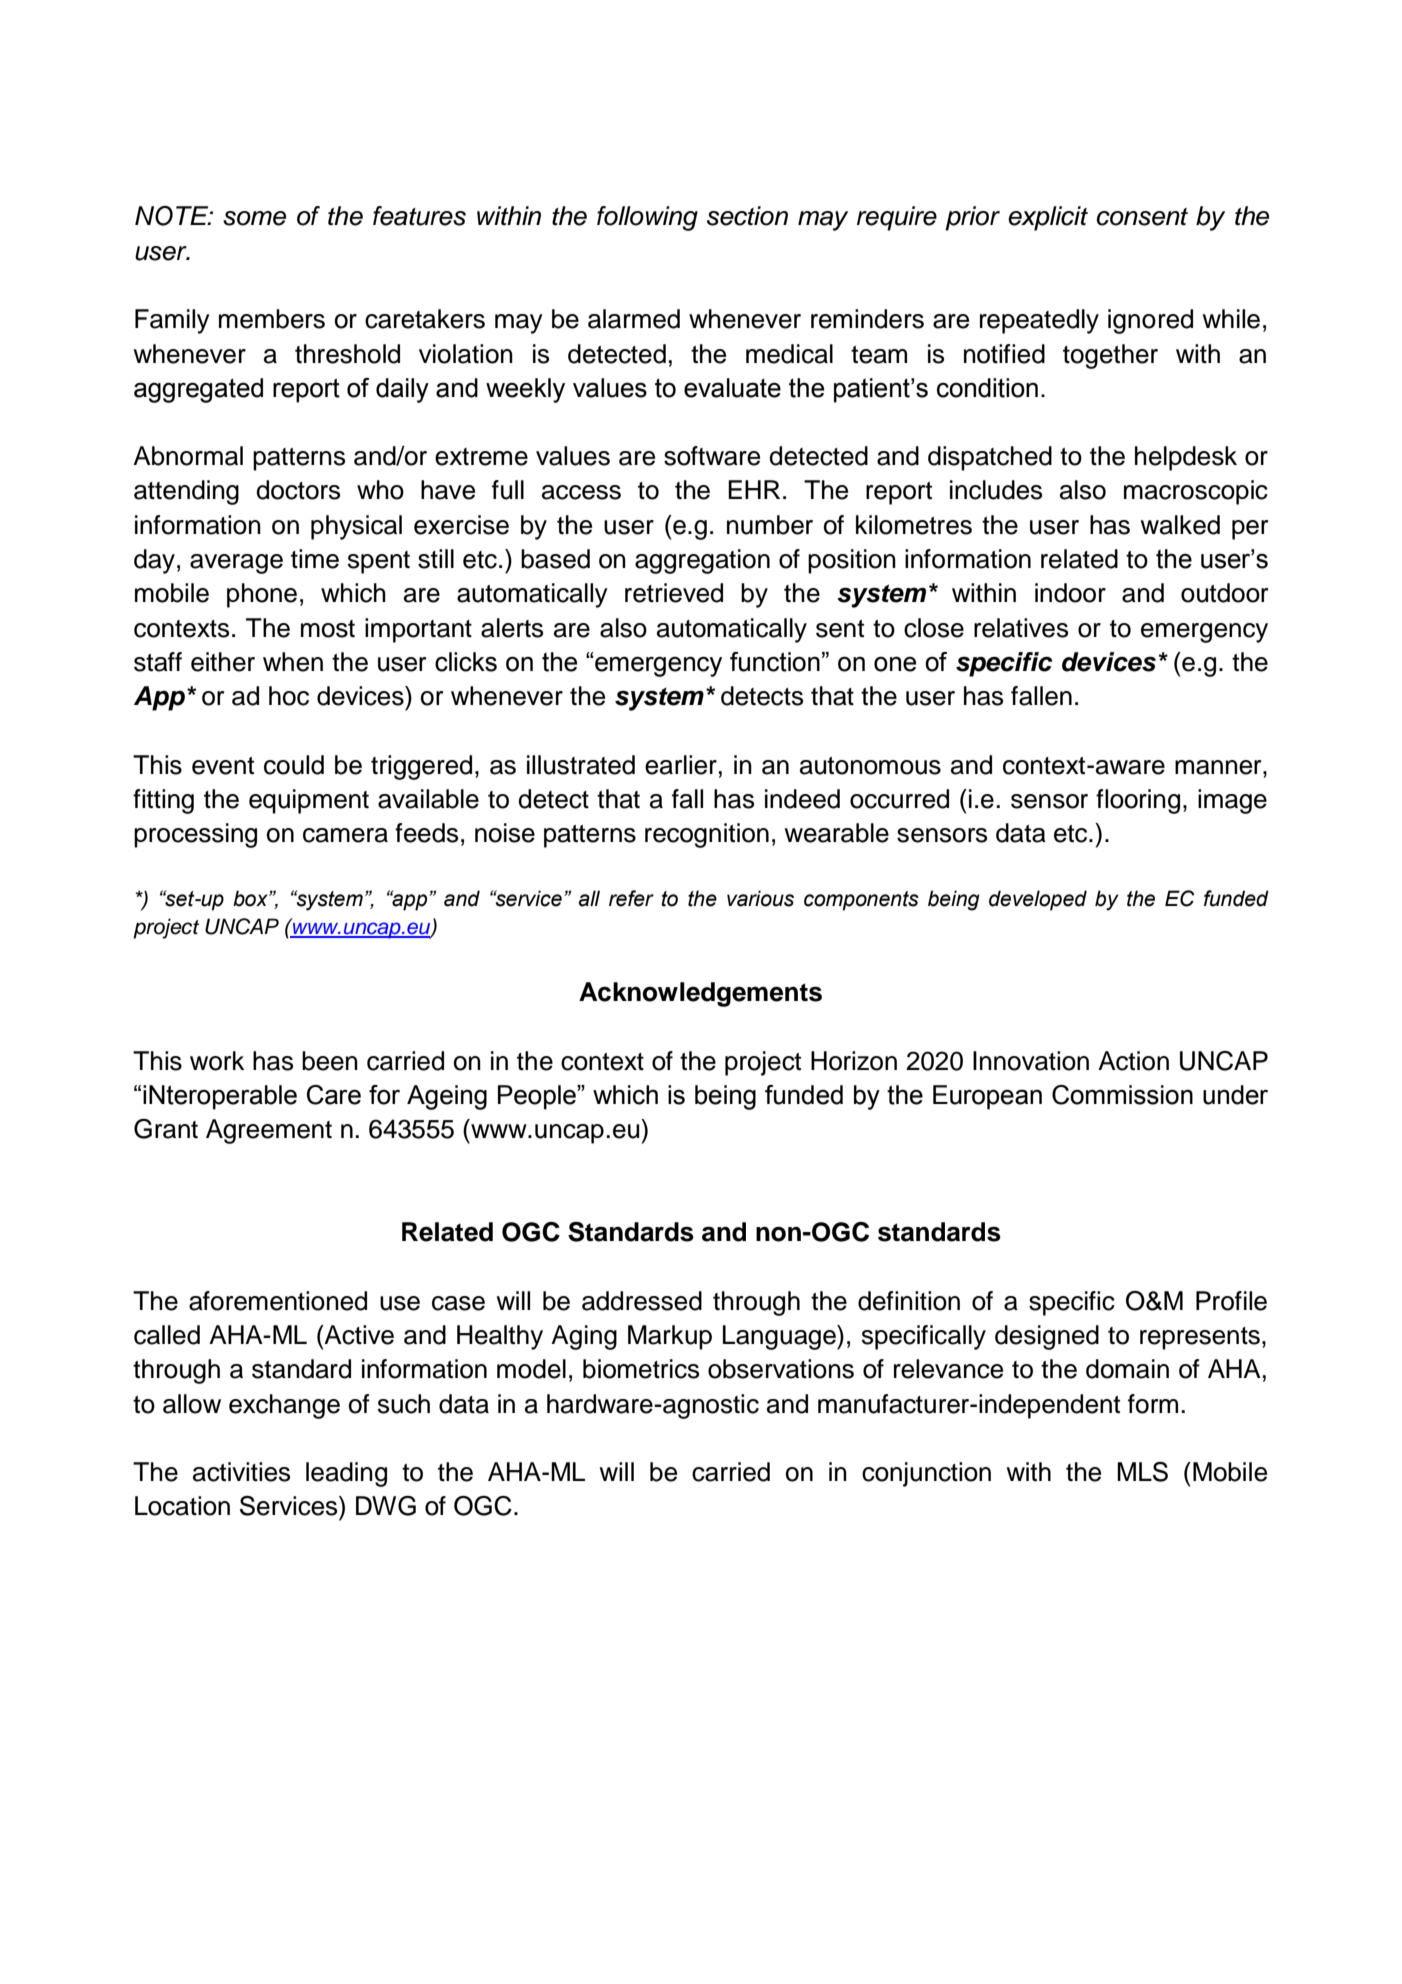 The image size is (1402, 1984). Describe the element at coordinates (647, 218) in the screenshot. I see `following` at that location.
